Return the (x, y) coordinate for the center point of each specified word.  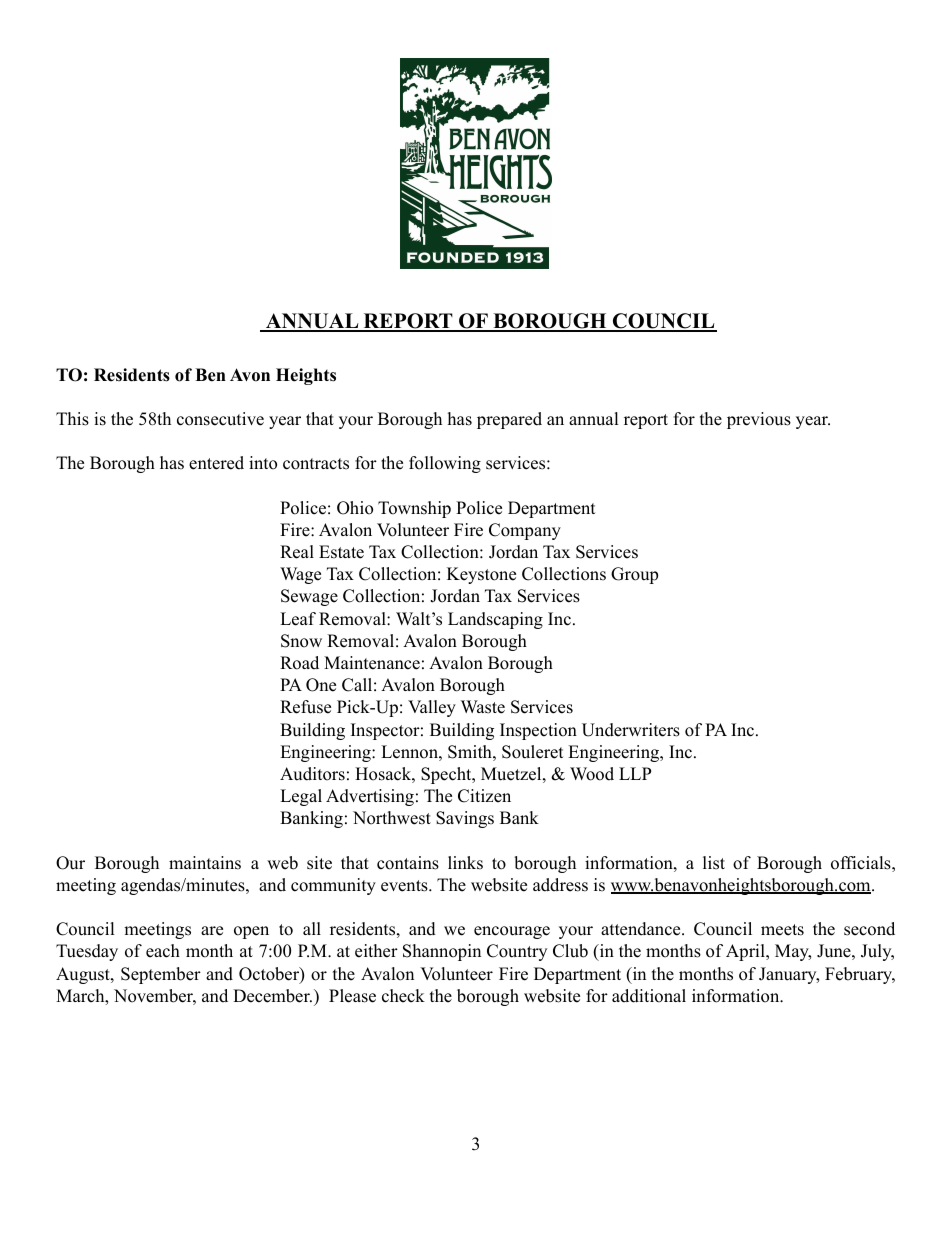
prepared (509, 420)
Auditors (312, 774)
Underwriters (631, 730)
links (465, 863)
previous (759, 420)
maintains (205, 863)
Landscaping (495, 620)
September (161, 975)
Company (525, 531)
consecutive (220, 419)
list (714, 863)
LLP (635, 773)
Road (299, 663)
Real (297, 552)
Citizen (484, 796)
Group (634, 575)
